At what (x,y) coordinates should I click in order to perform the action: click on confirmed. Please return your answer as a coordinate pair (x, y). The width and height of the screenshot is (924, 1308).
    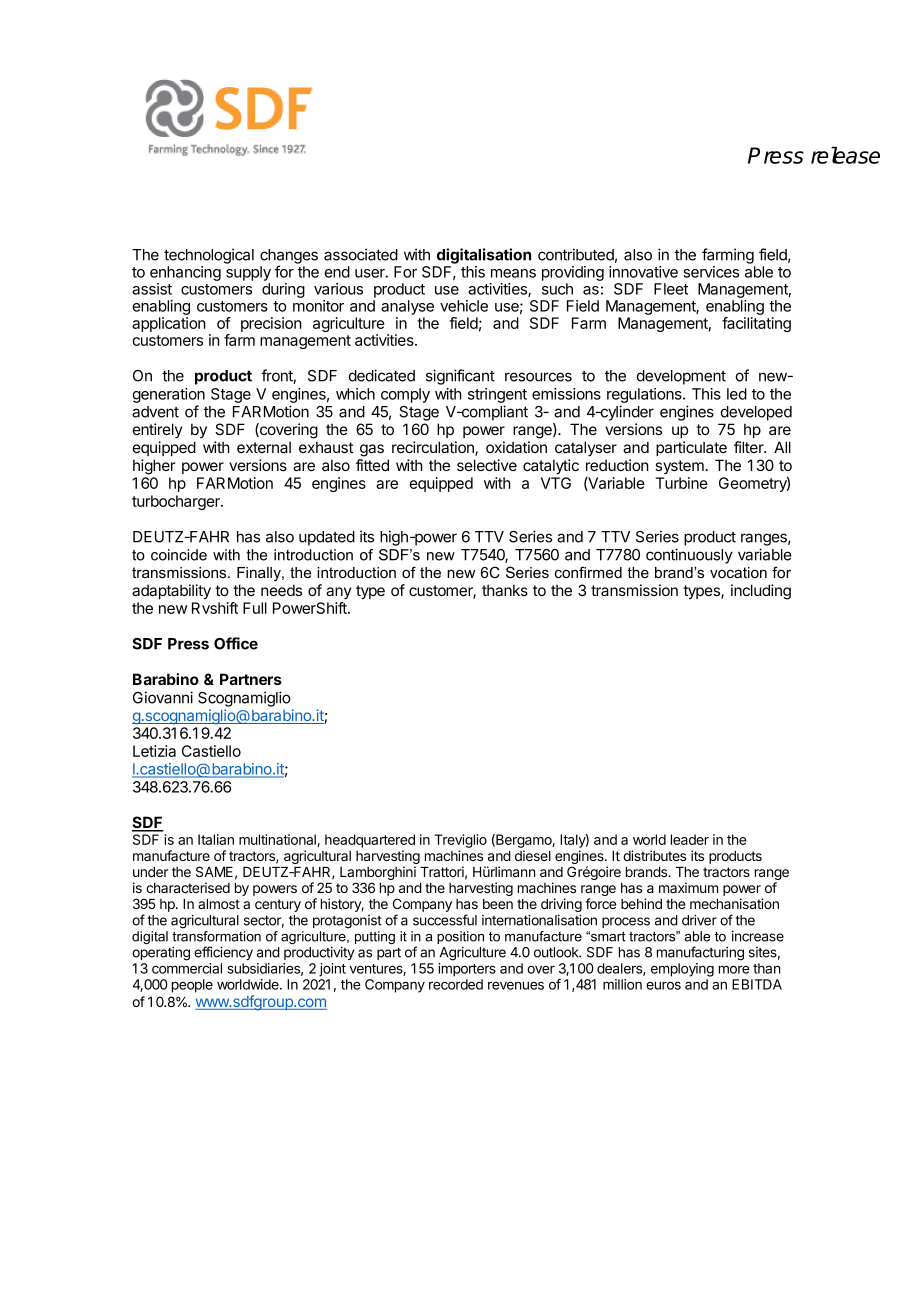
    Looking at the image, I should click on (588, 572).
